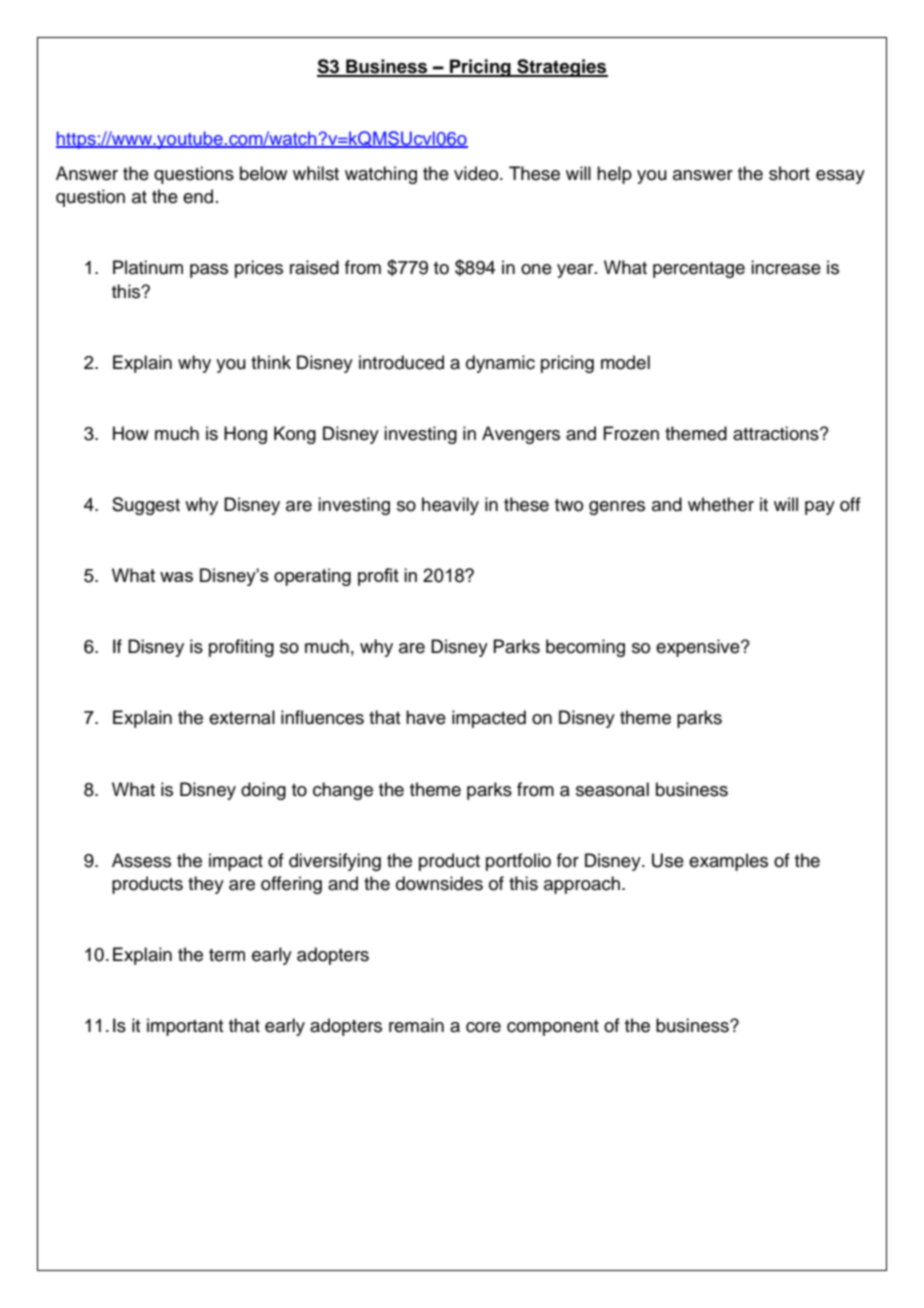 This screenshot has height=1308, width=924. I want to click on whether, so click(721, 504).
